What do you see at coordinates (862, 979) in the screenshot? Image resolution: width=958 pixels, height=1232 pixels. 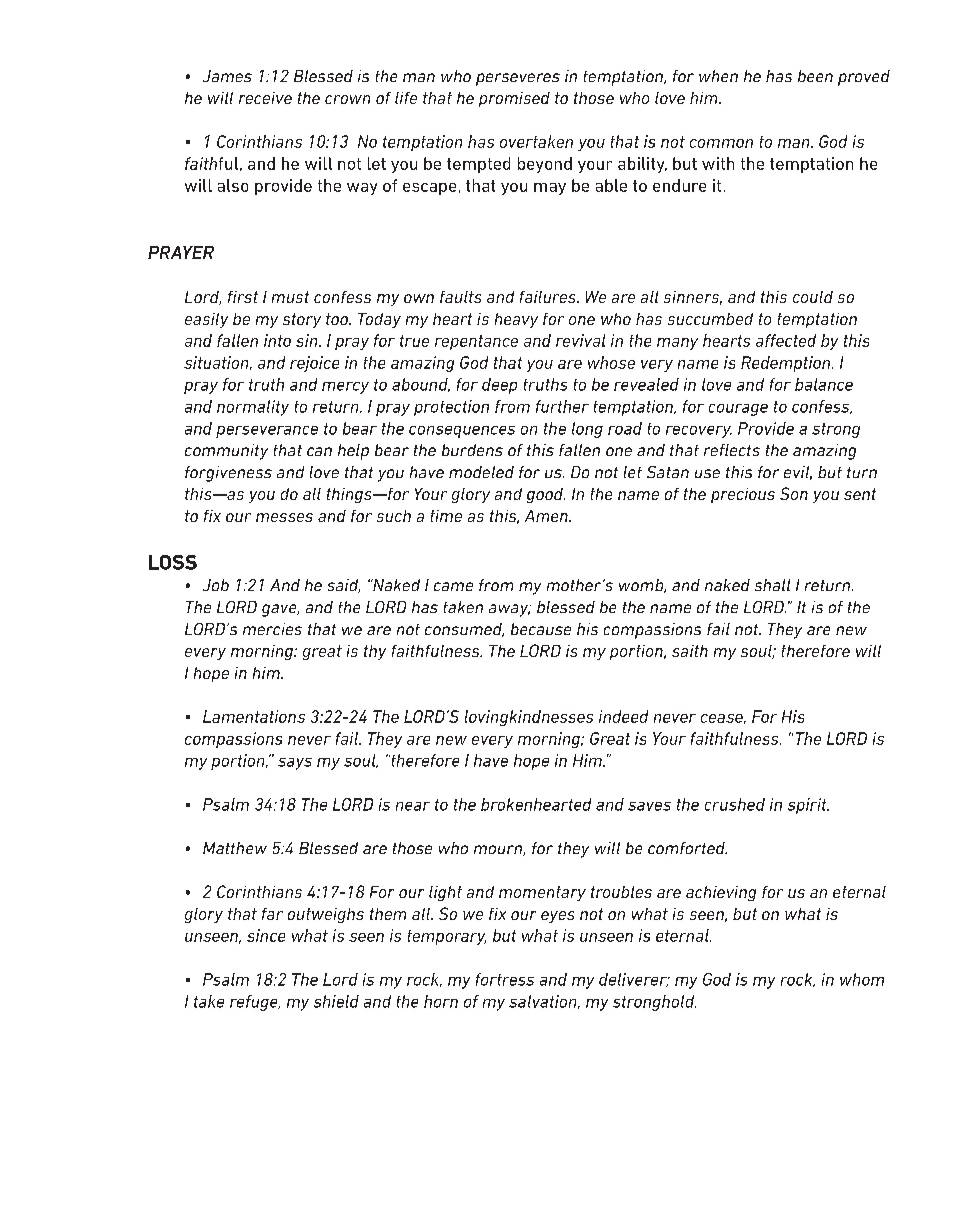 I see `whom` at bounding box center [862, 979].
